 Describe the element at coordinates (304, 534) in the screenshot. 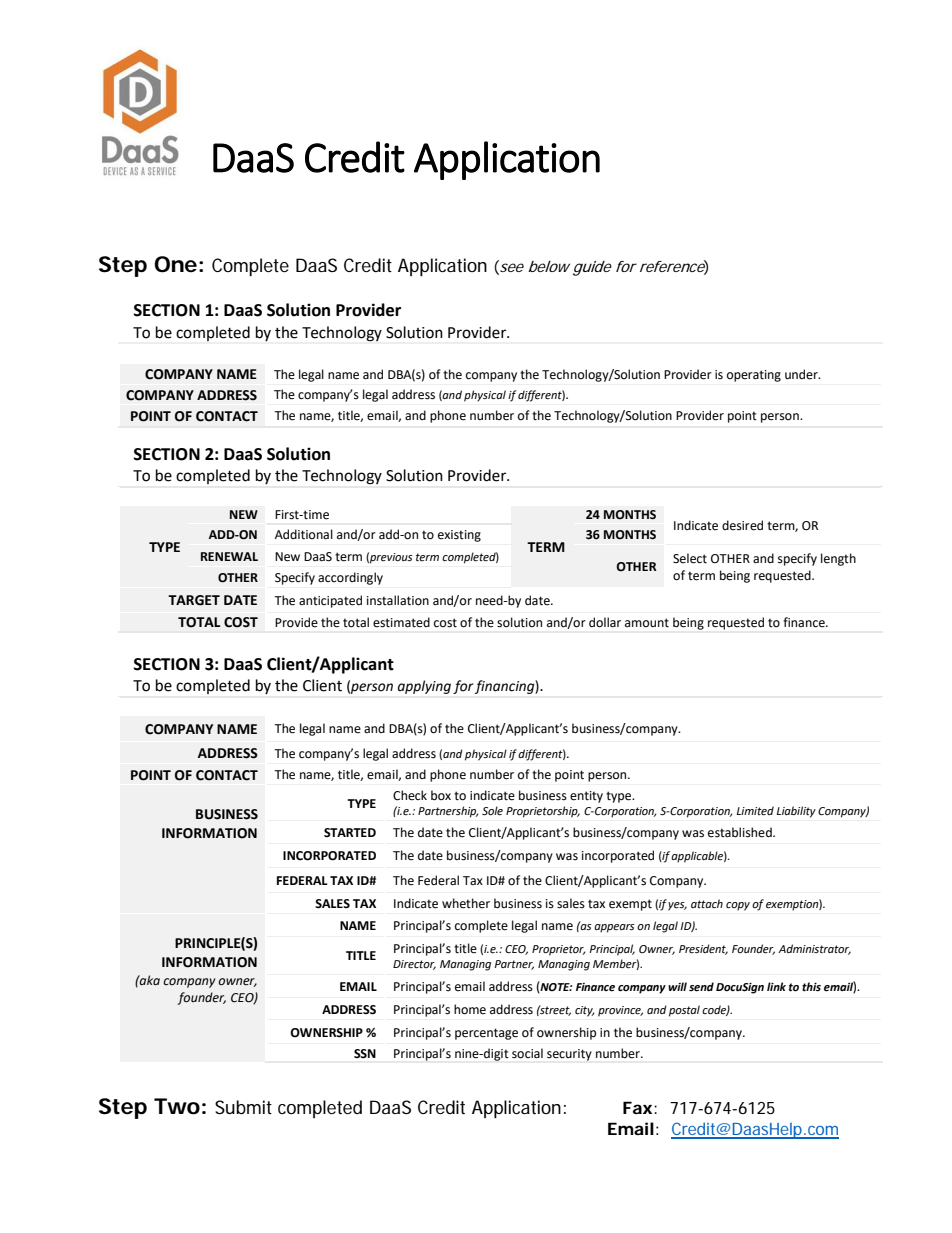

I see `Additional` at that location.
